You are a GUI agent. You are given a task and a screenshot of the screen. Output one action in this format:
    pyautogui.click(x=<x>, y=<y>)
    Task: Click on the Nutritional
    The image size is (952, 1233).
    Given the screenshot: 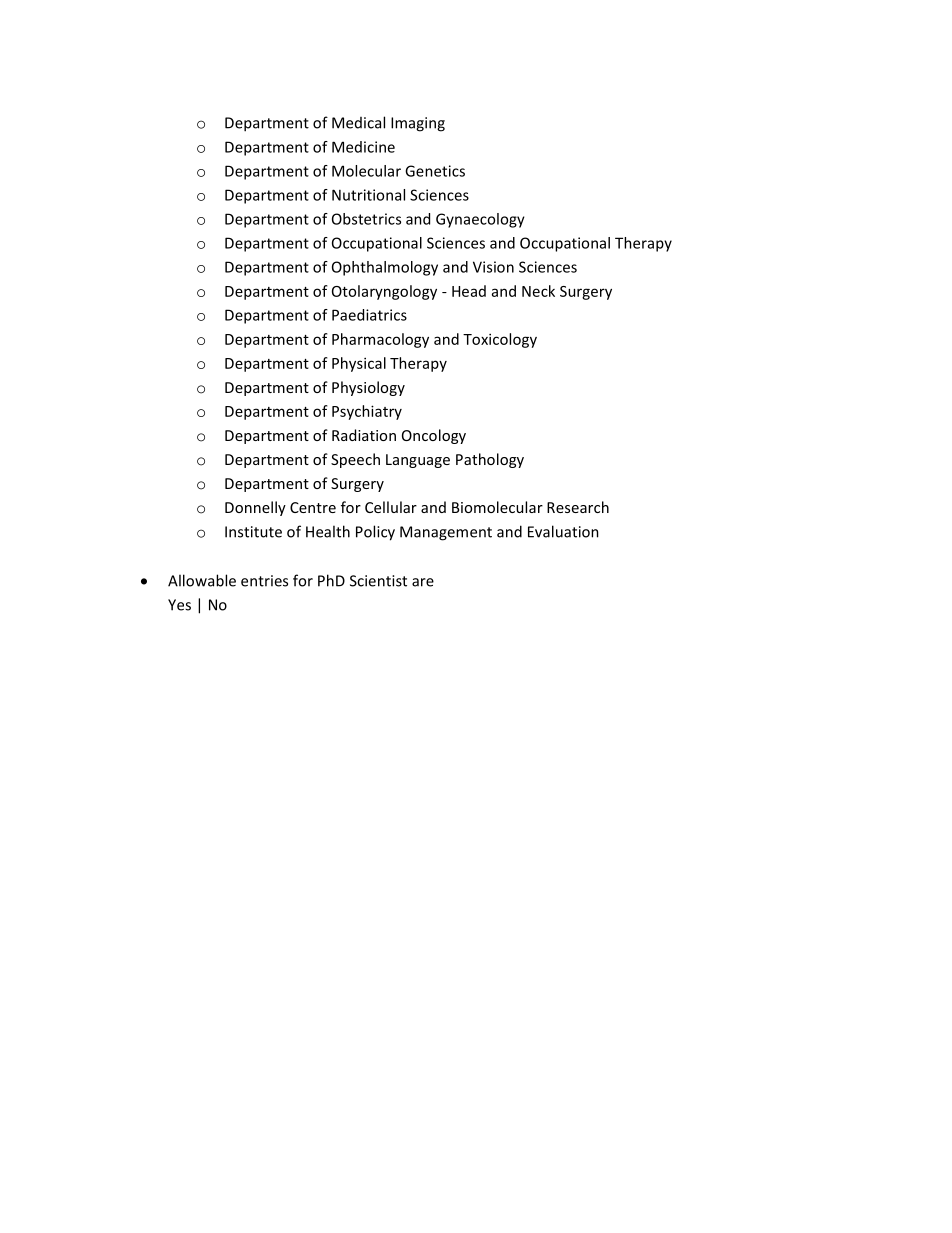 What is the action you would take?
    pyautogui.click(x=368, y=195)
